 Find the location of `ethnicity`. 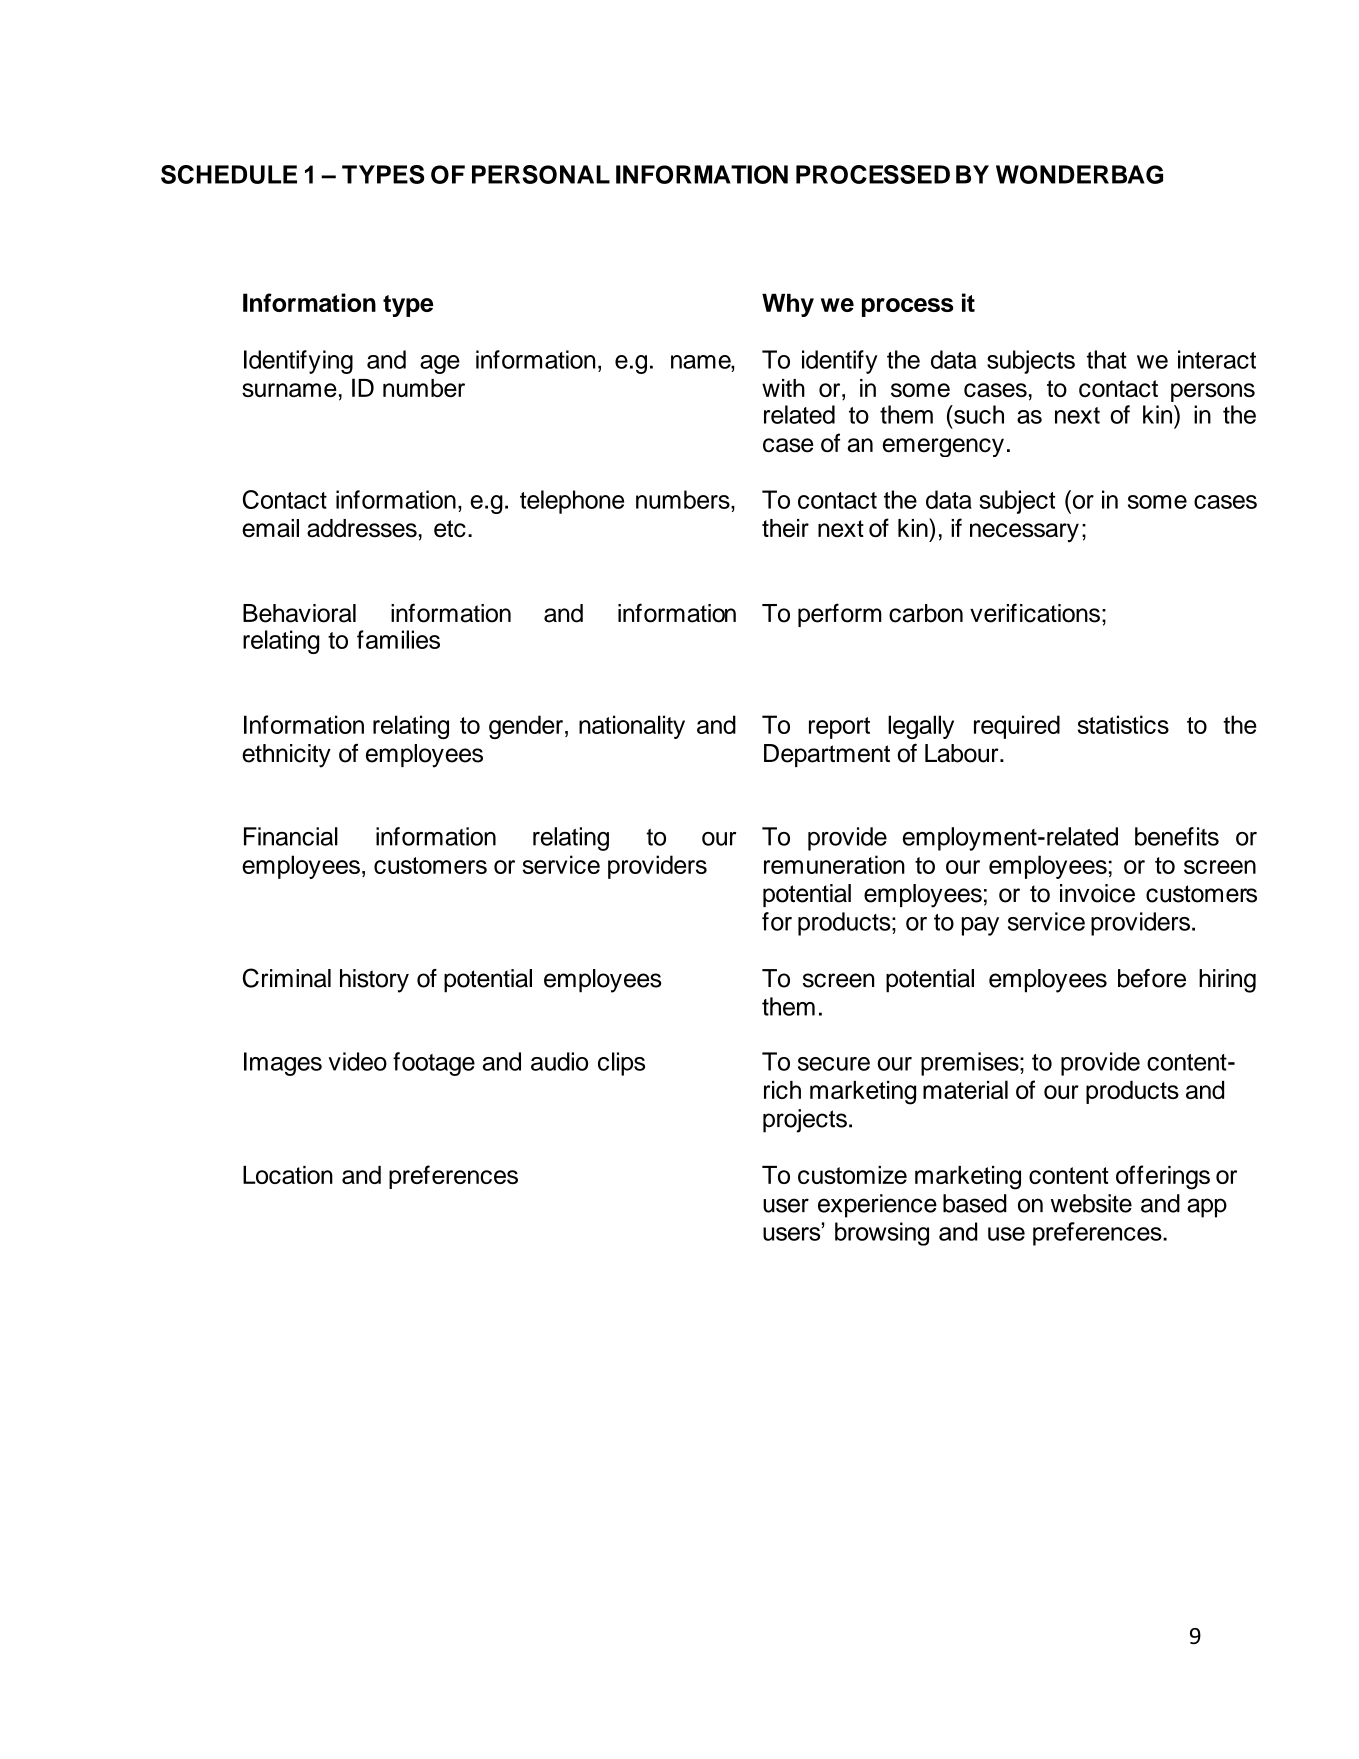

ethnicity is located at coordinates (286, 756).
